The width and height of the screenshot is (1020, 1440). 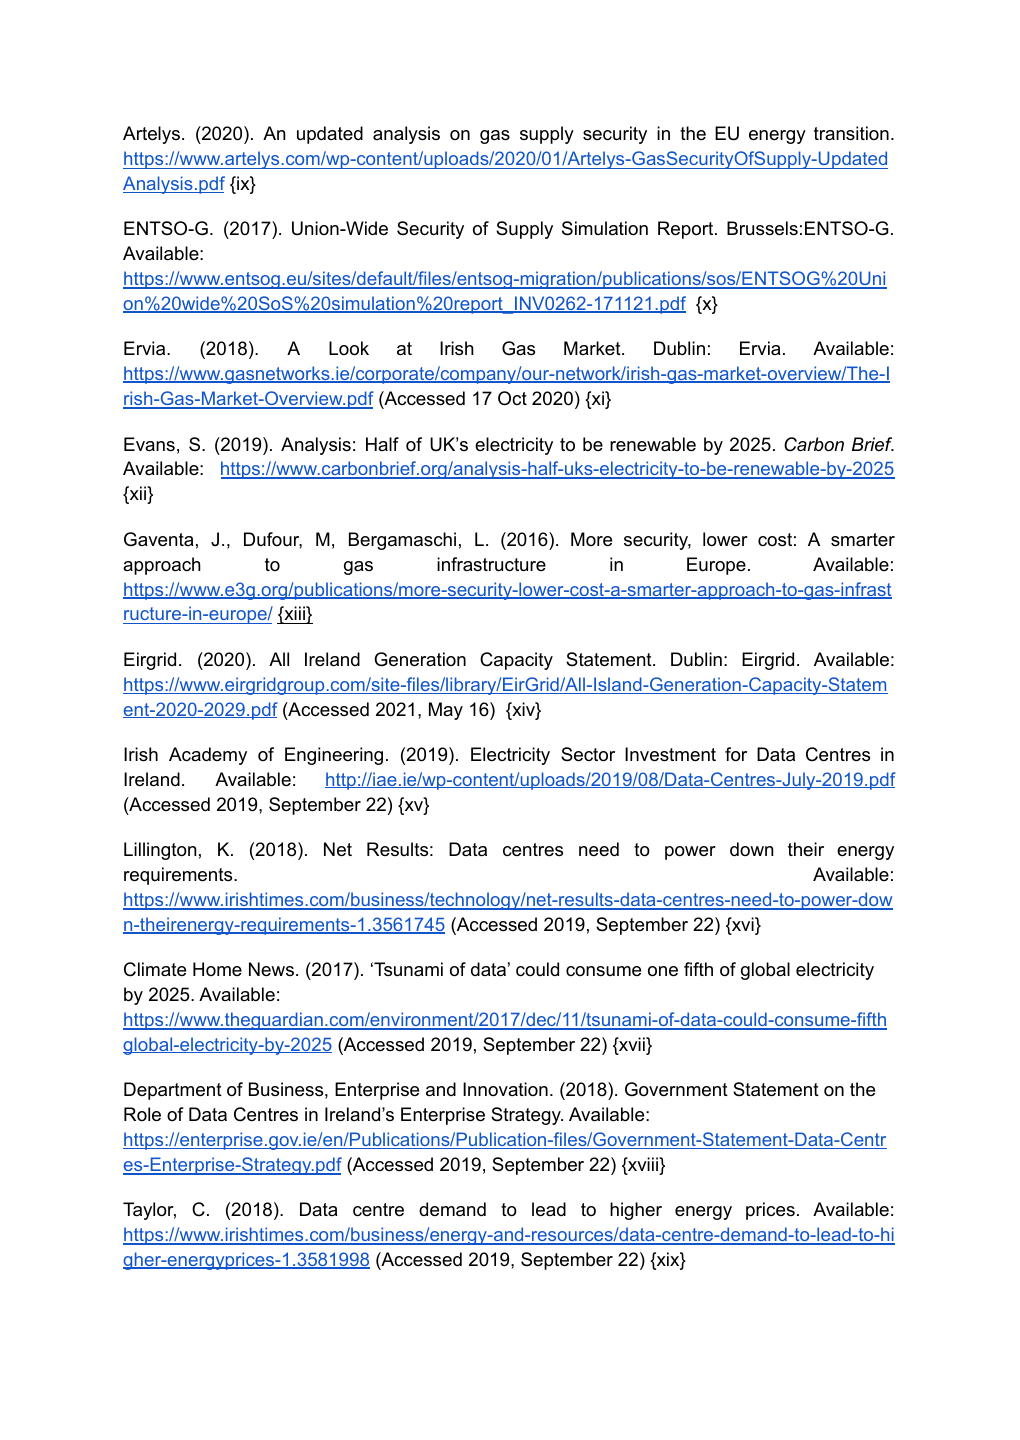 I want to click on Investment, so click(x=670, y=754).
